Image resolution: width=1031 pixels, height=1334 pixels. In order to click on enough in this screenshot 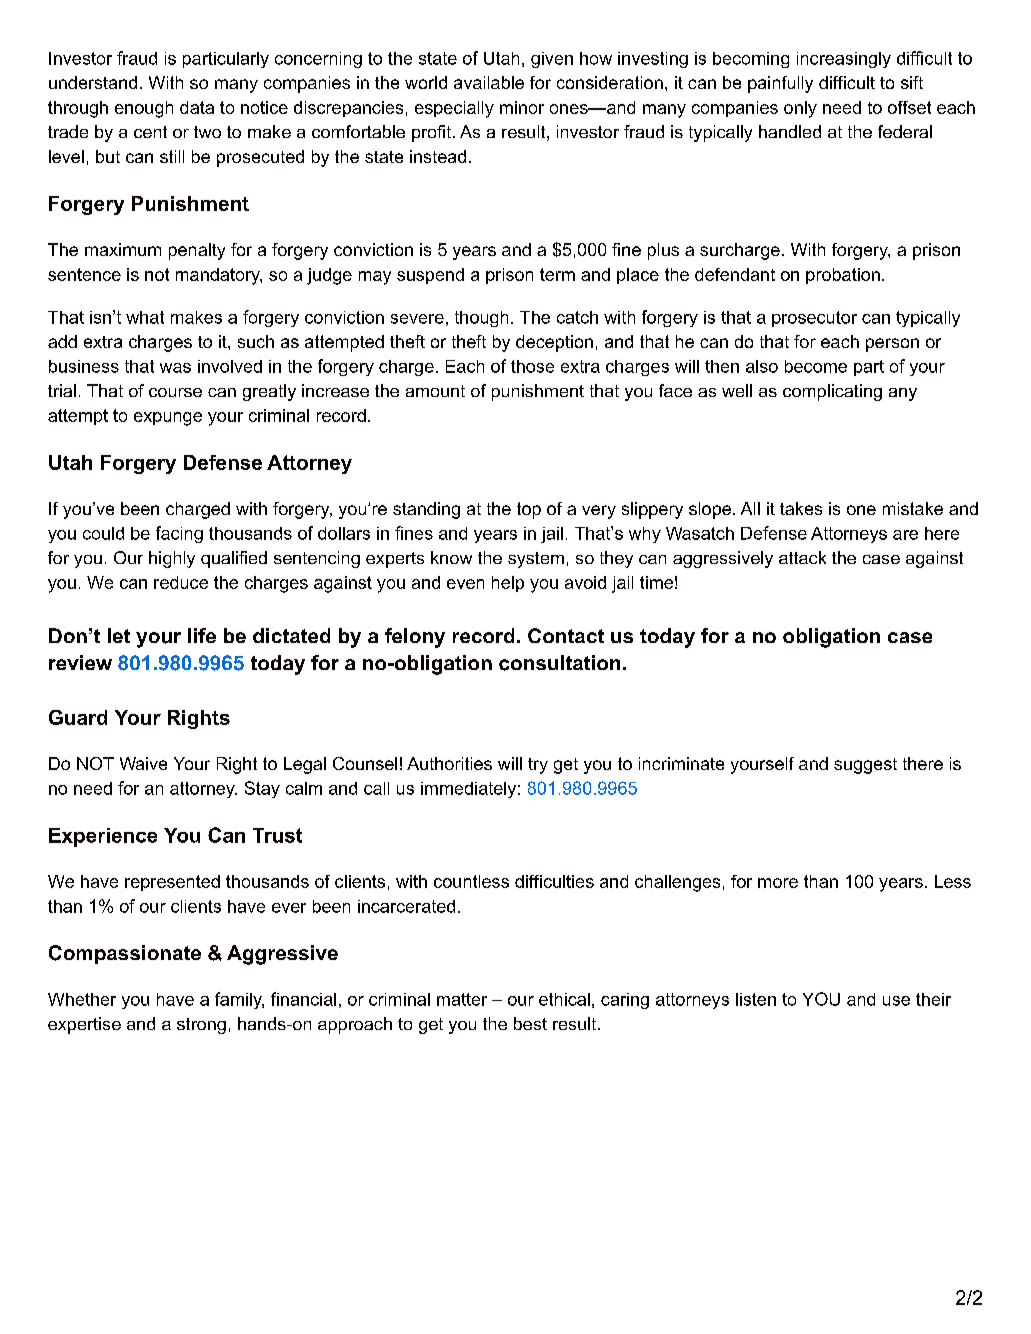, I will do `click(144, 109)`.
